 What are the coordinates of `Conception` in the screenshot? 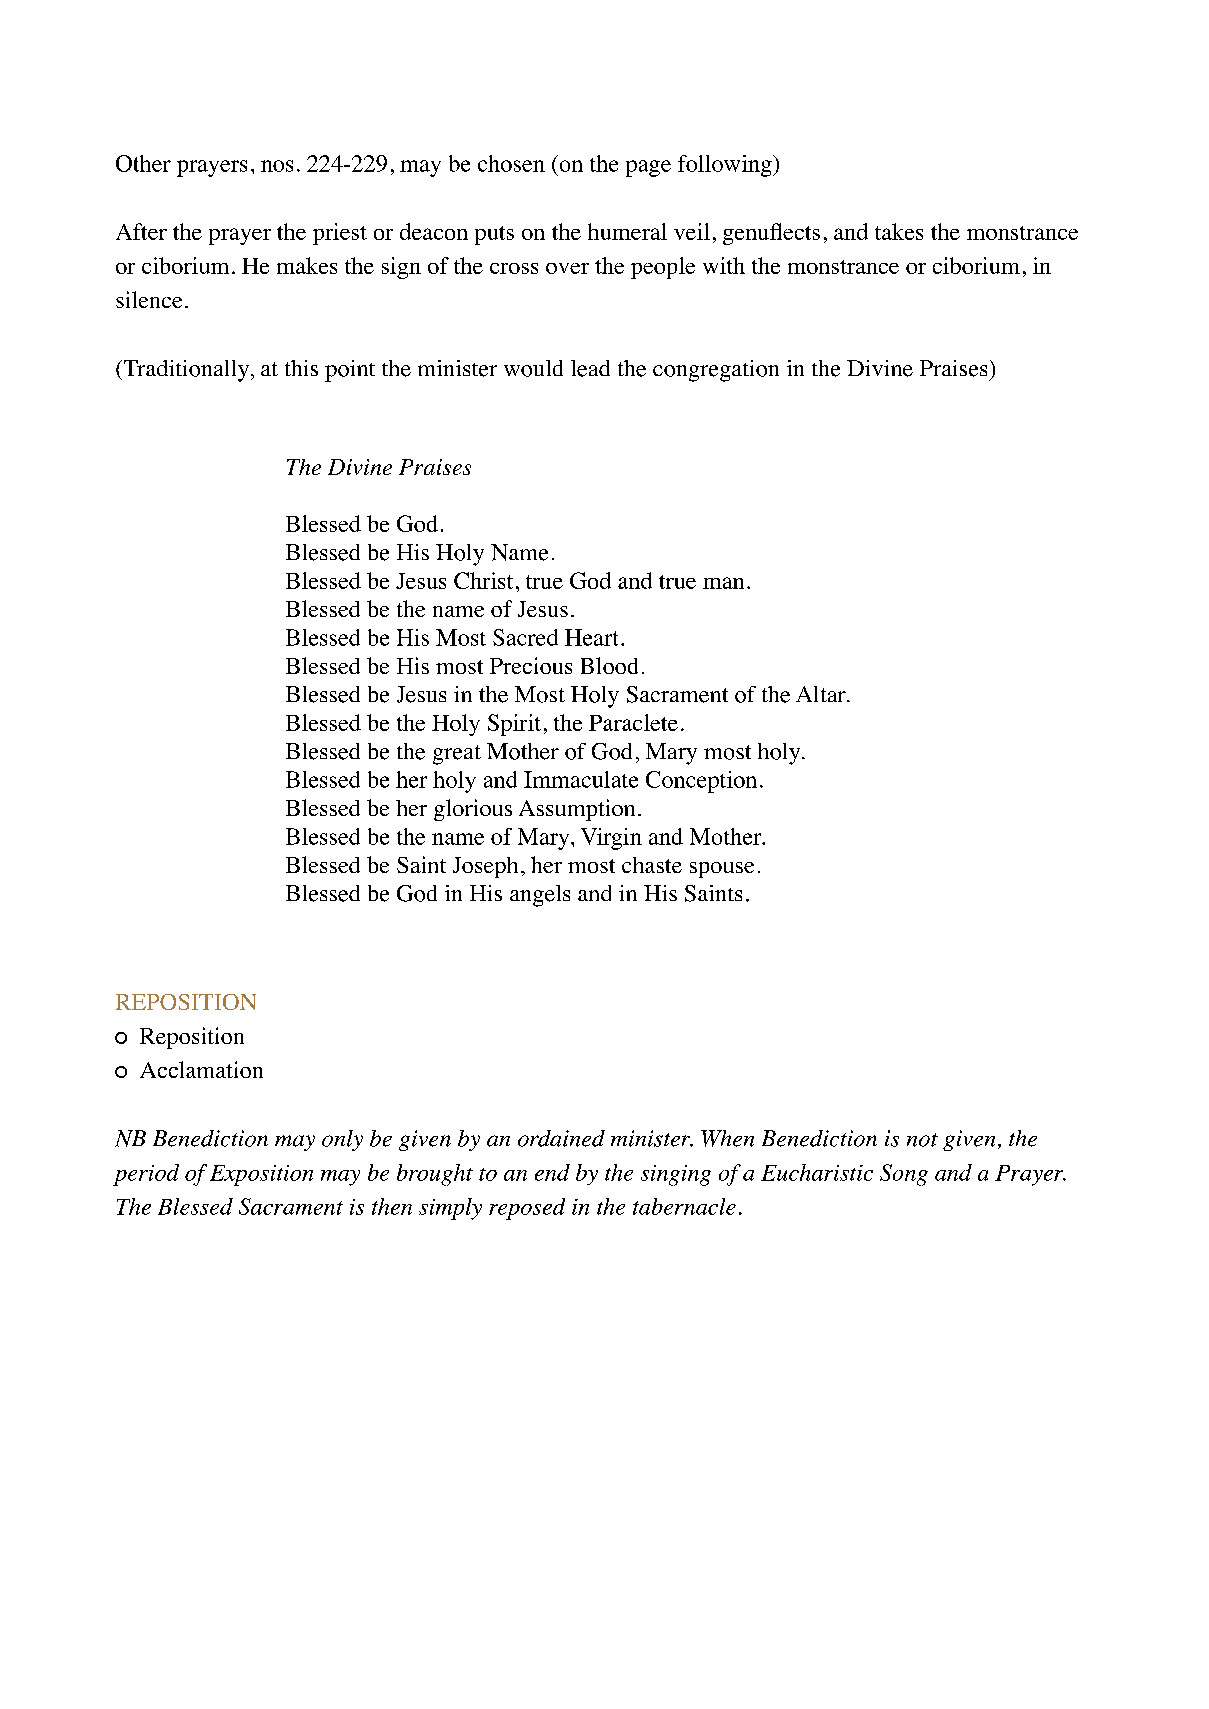 It's located at (701, 782).
